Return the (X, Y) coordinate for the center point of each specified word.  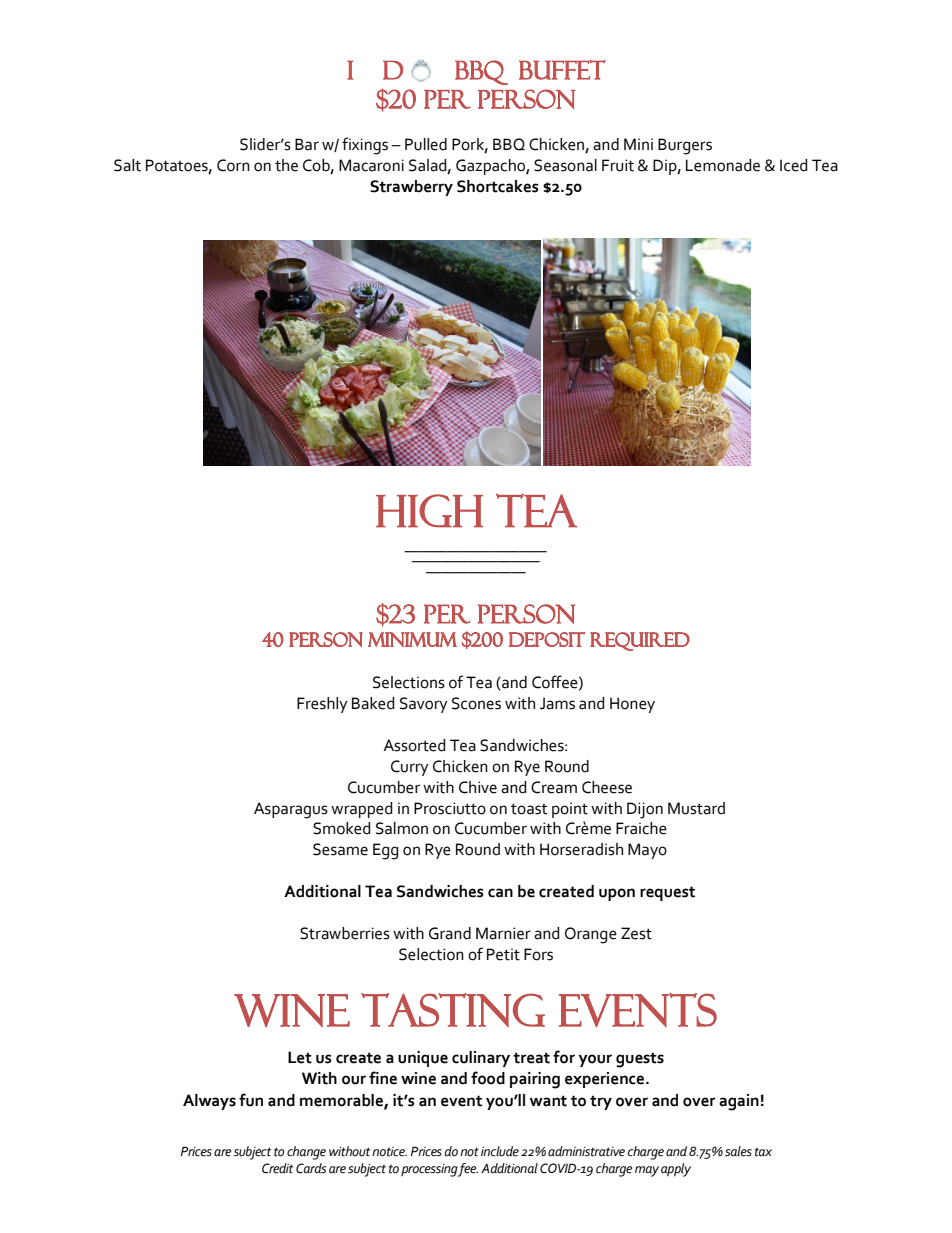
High (429, 511)
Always (209, 1102)
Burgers (685, 146)
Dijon (645, 810)
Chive (478, 787)
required (640, 641)
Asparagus (291, 810)
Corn (233, 165)
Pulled (426, 144)
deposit (547, 639)
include (500, 1151)
